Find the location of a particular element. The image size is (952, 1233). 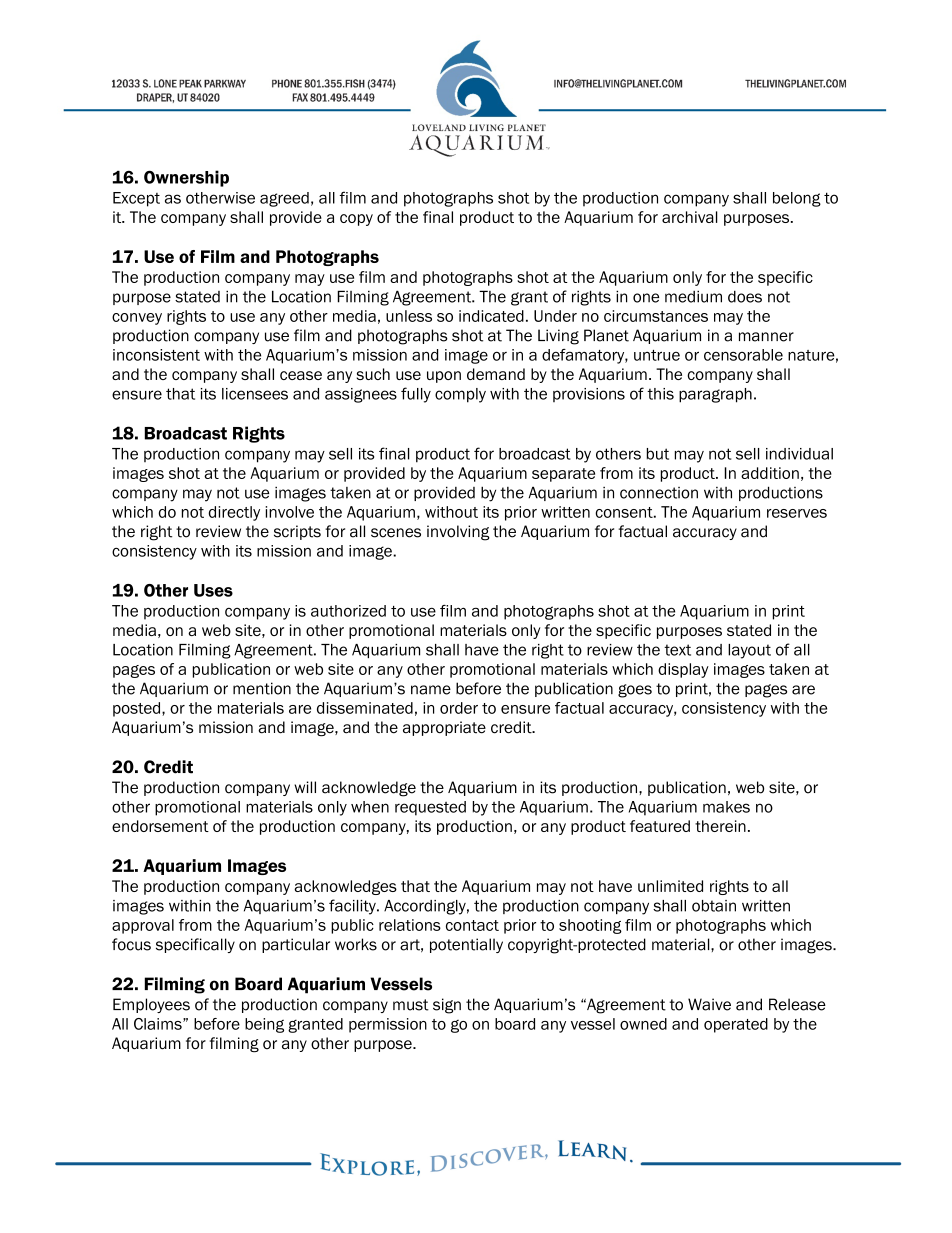

involving is located at coordinates (458, 533).
